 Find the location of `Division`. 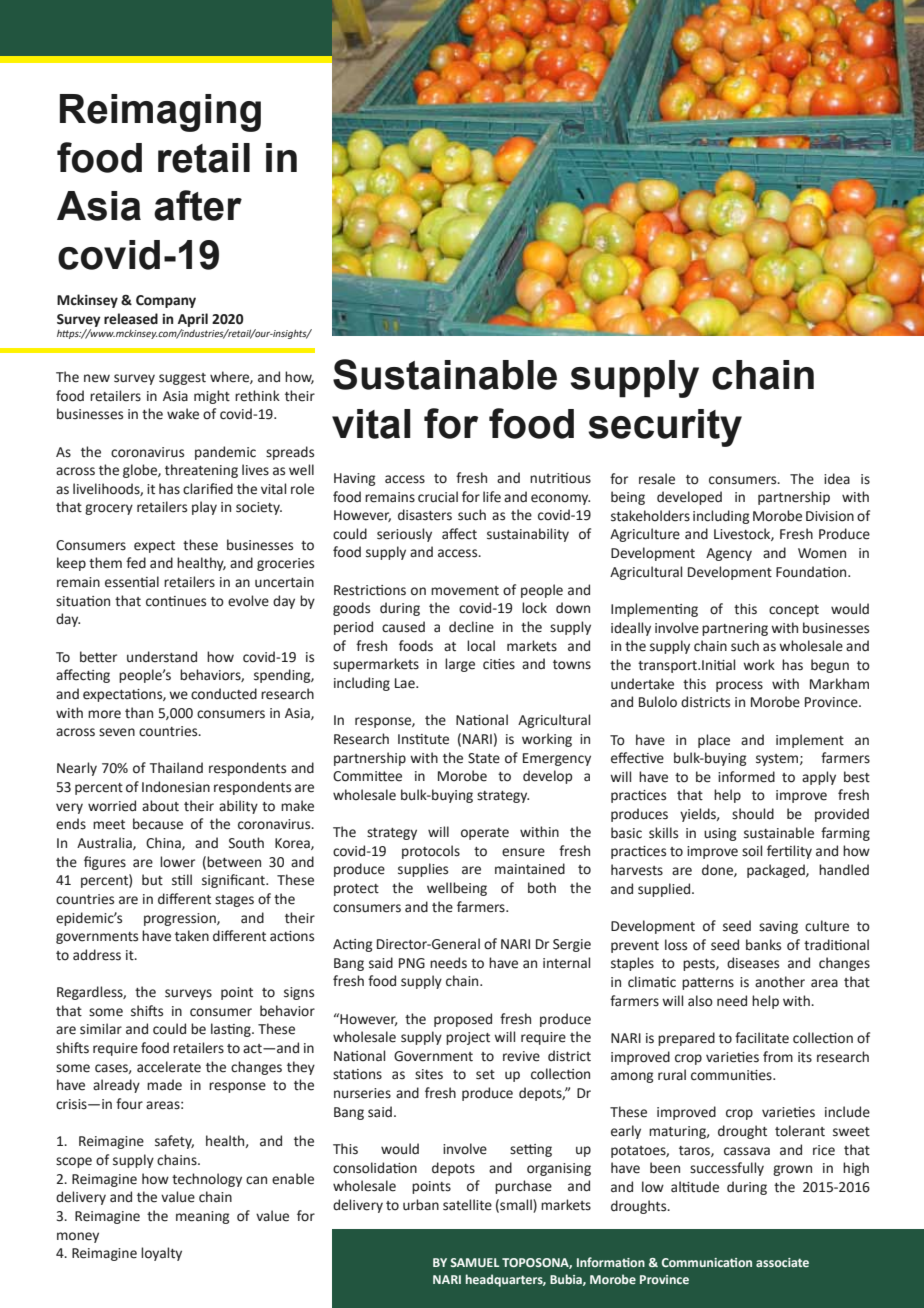

Division is located at coordinates (830, 516).
